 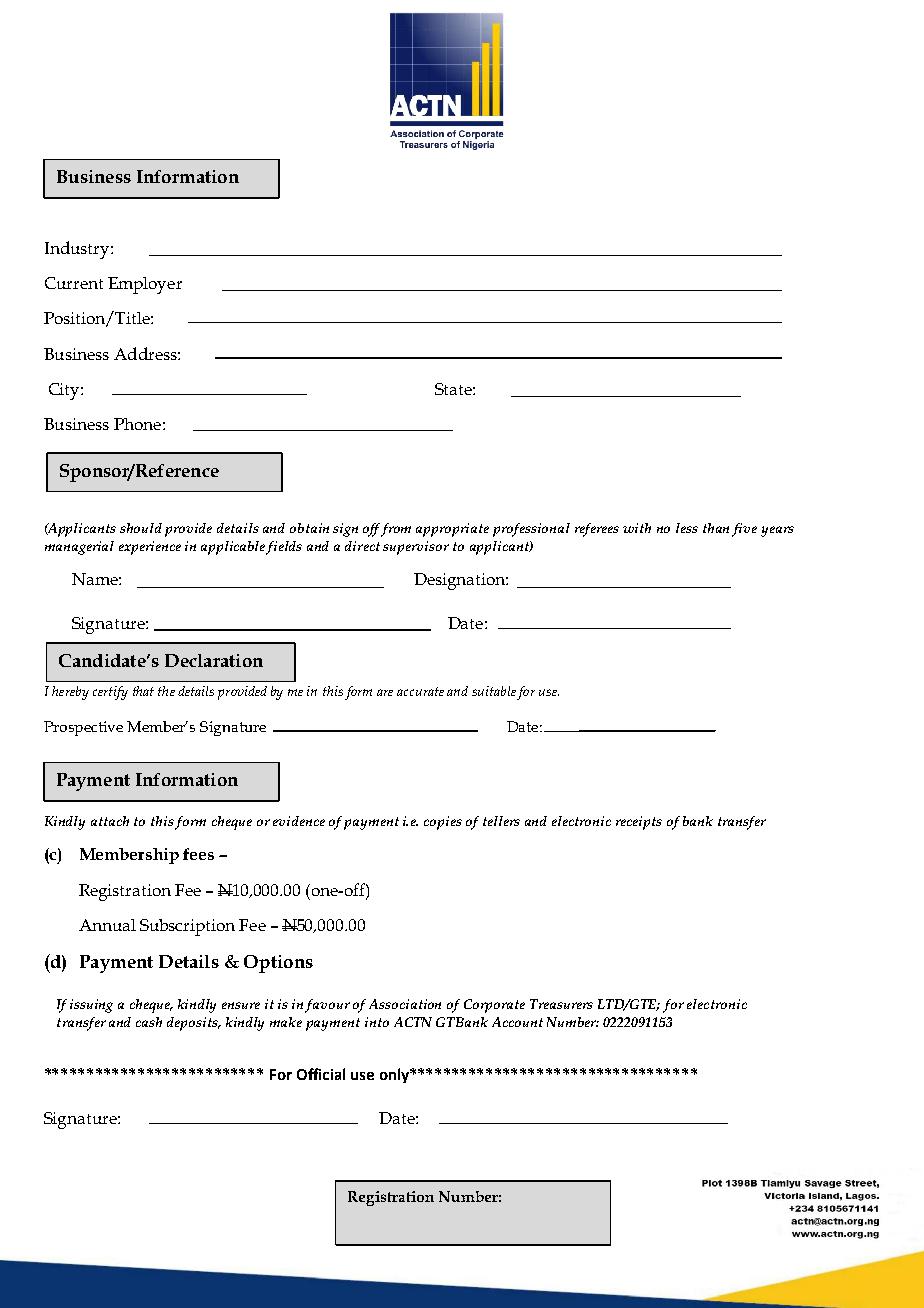 What do you see at coordinates (494, 691) in the image?
I see `suitable` at bounding box center [494, 691].
